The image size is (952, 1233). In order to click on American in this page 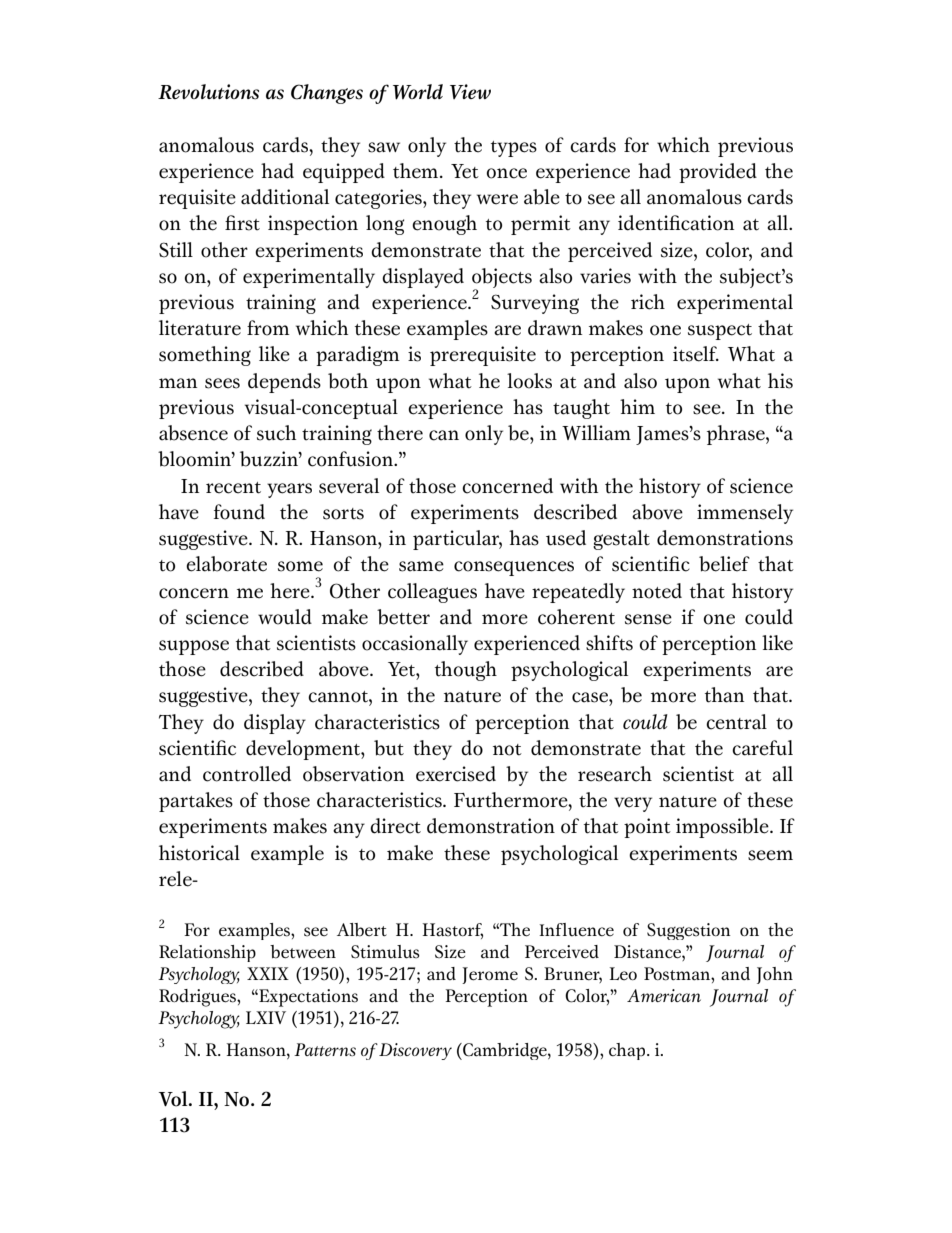, I will do `click(664, 995)`.
